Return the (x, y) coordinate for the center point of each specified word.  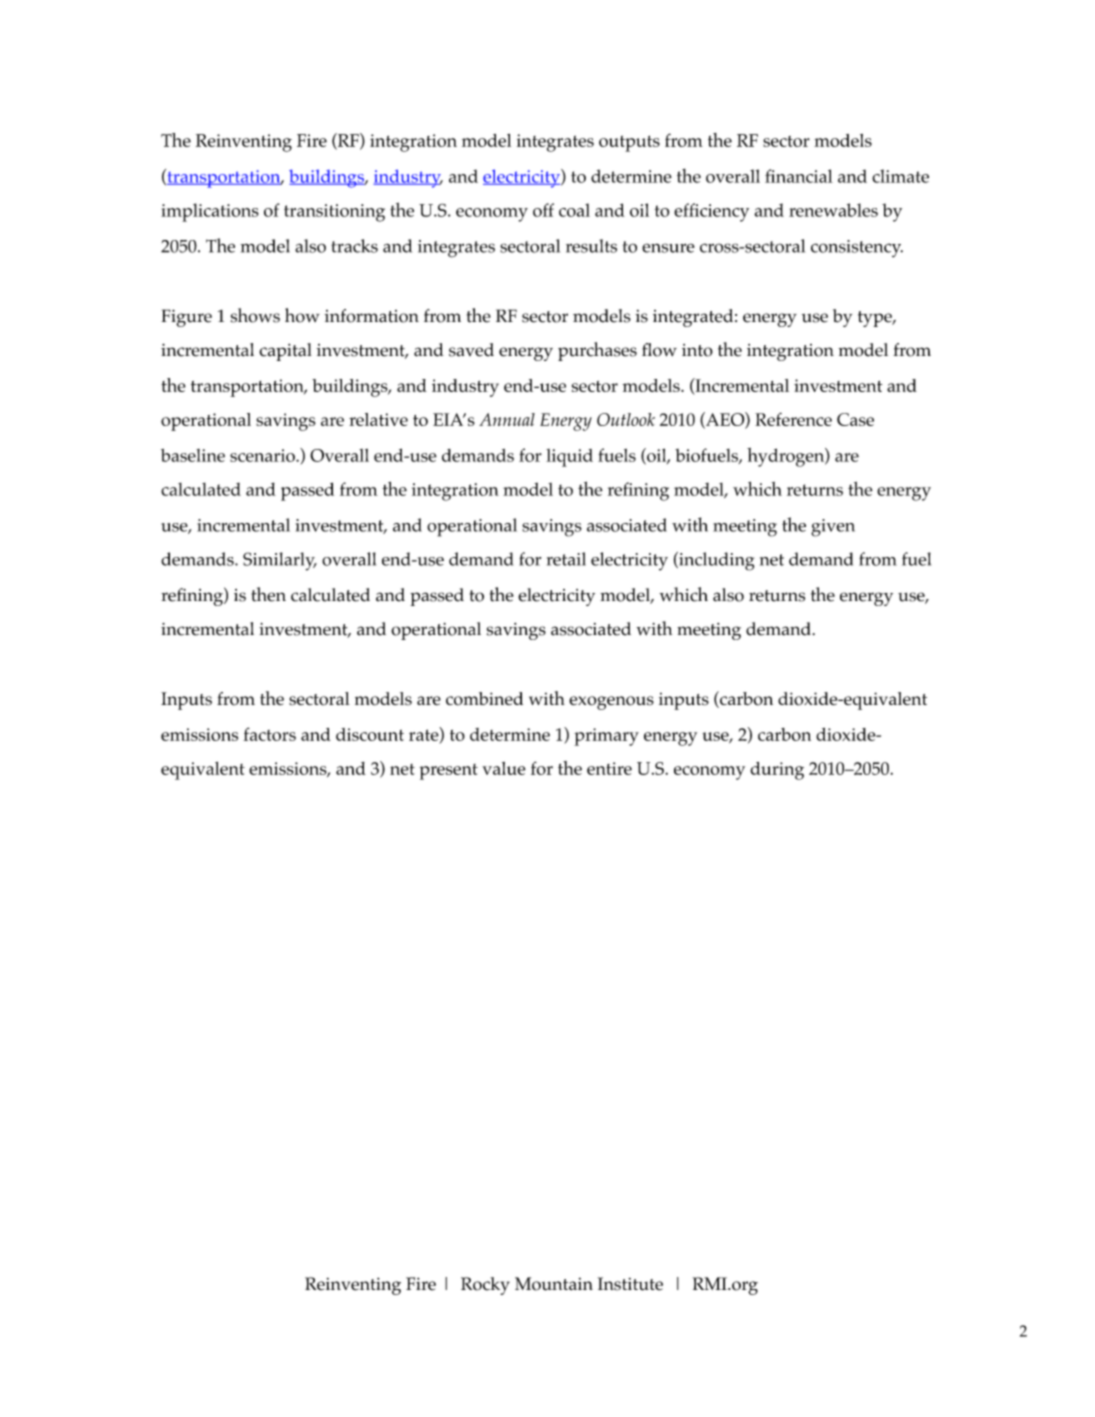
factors (269, 734)
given (833, 528)
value (504, 768)
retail (566, 559)
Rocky (485, 1286)
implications (210, 212)
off (543, 210)
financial (799, 176)
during (777, 771)
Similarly (280, 561)
